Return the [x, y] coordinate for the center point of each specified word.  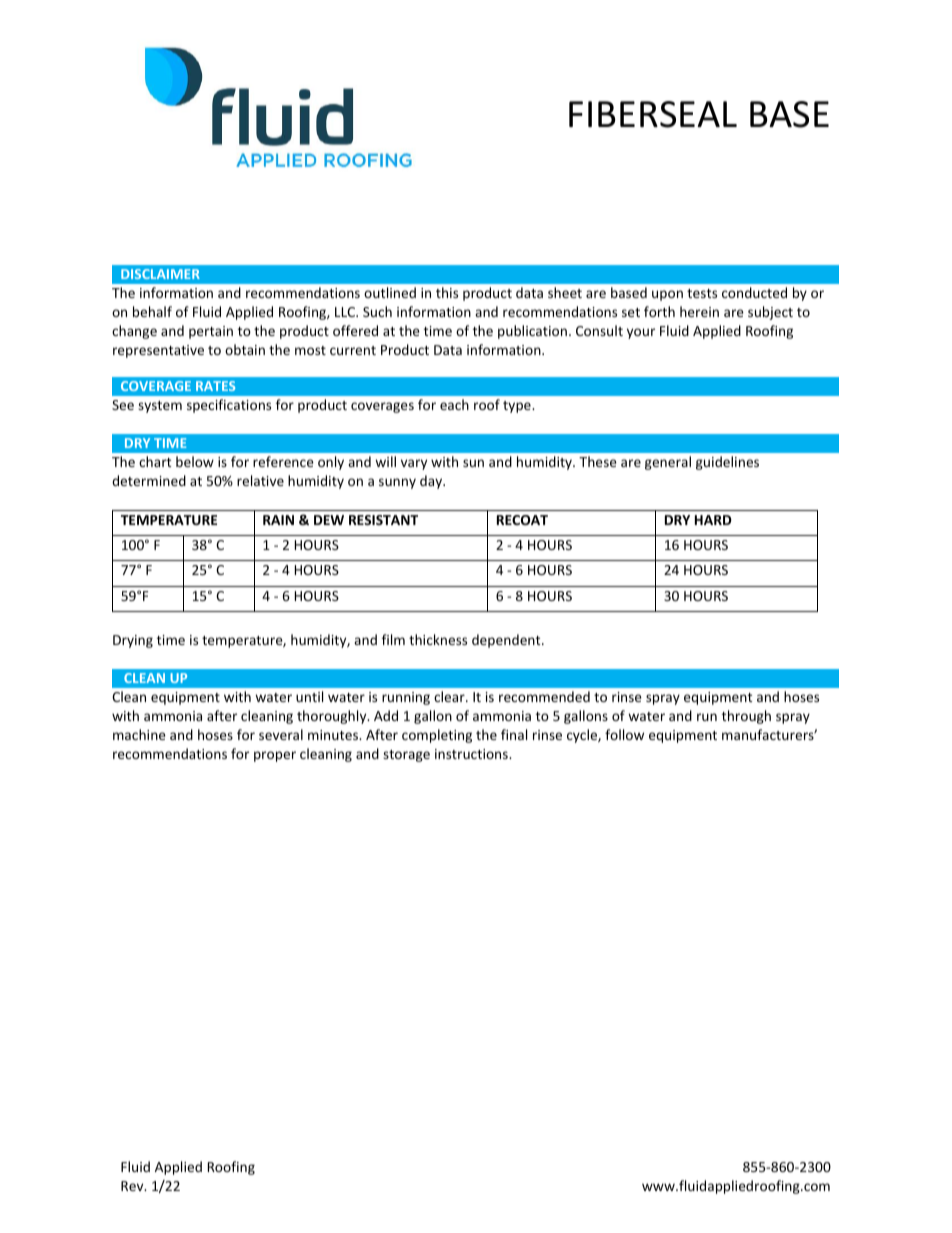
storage [406, 756]
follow [624, 734]
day [432, 482]
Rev [133, 1186]
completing [437, 736]
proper [275, 756]
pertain [211, 332]
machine [139, 734]
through [746, 717]
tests [702, 293]
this [447, 292]
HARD [713, 520]
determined [149, 480]
